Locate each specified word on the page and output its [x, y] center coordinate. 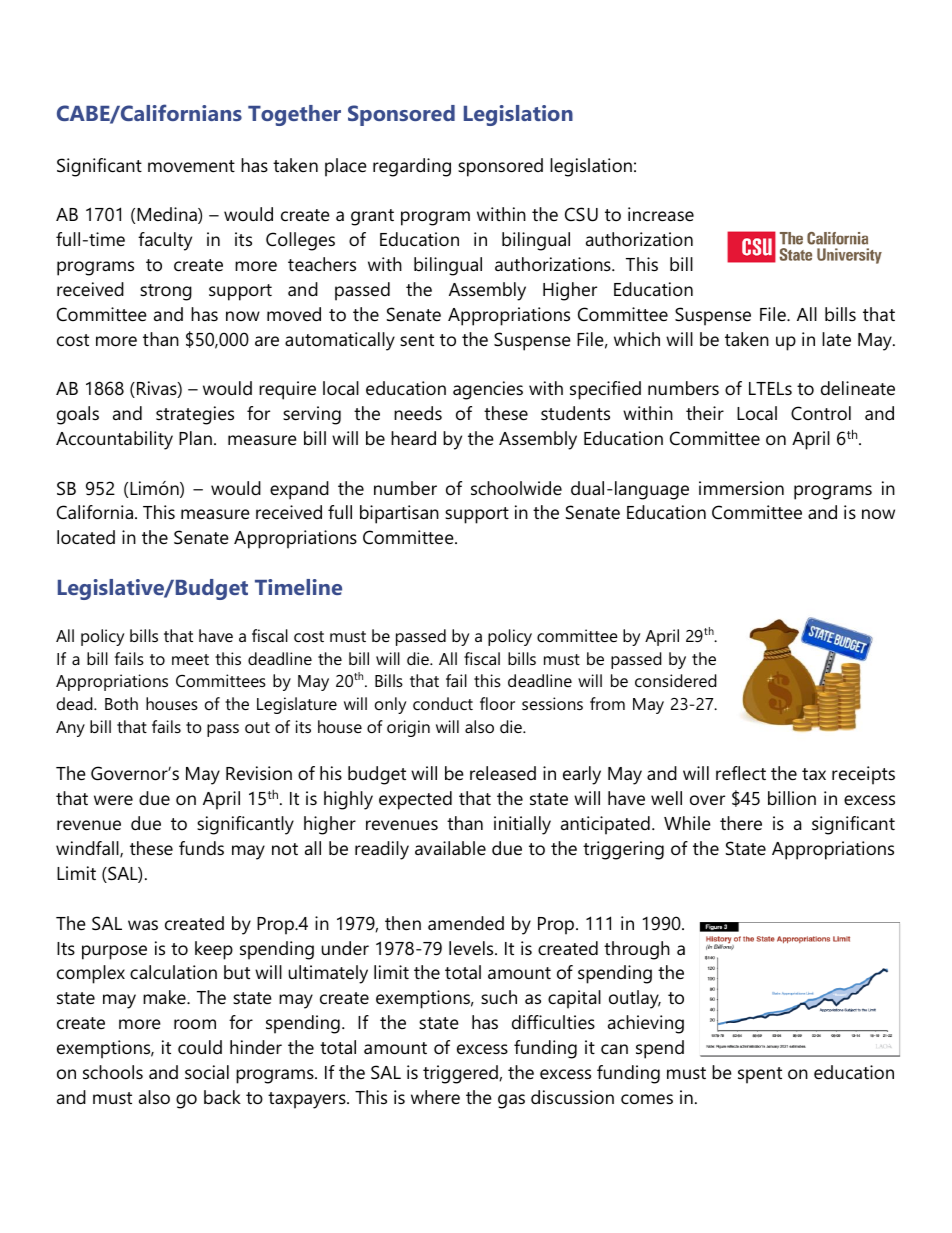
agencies [488, 390]
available [450, 848]
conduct [443, 703]
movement [191, 166]
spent [760, 1075]
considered [676, 680]
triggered [460, 1074]
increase [661, 214]
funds [201, 848]
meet [190, 659]
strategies [195, 415]
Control [821, 413]
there [741, 823]
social [207, 1072]
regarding [412, 167]
